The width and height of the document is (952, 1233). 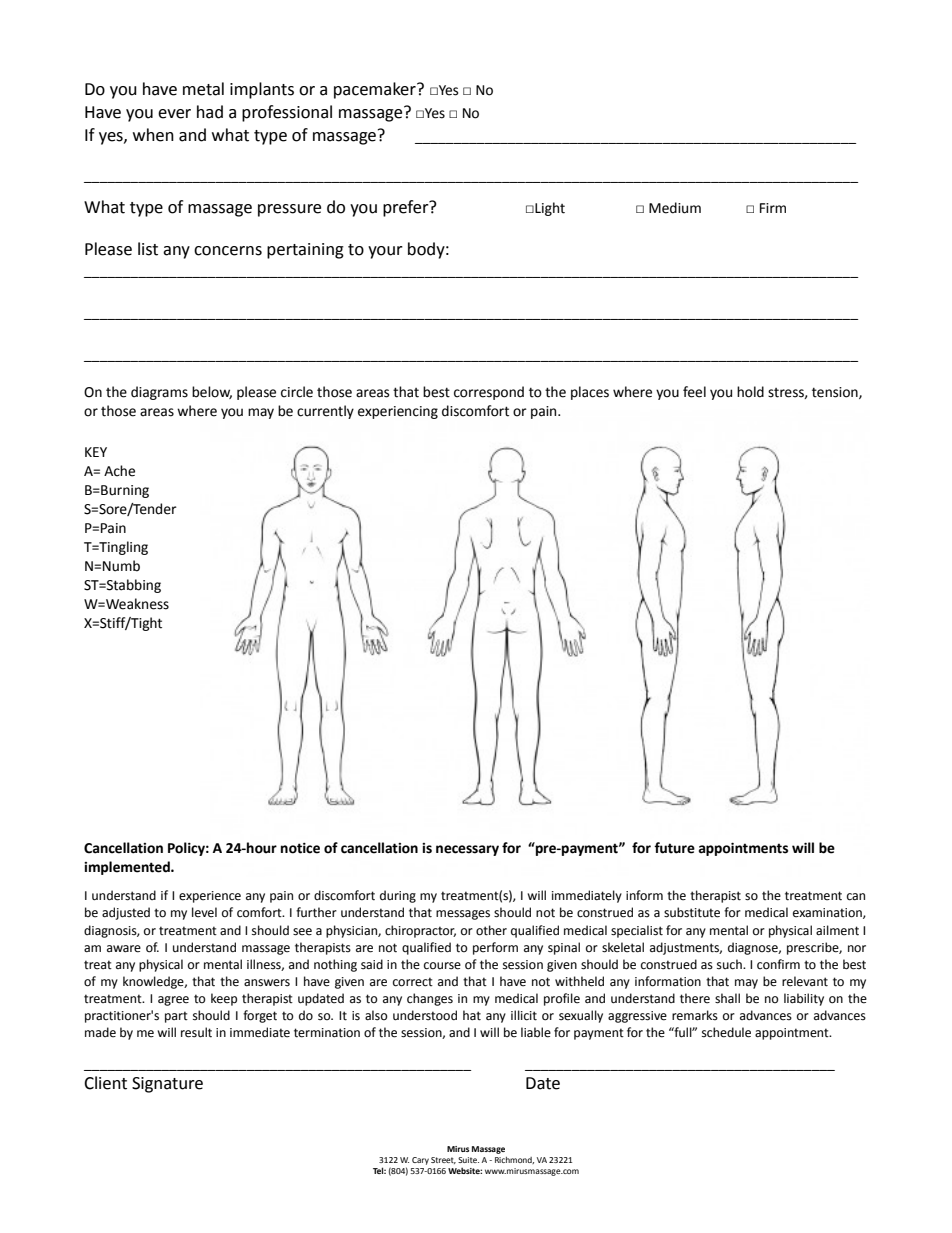 I want to click on pacemaker, so click(x=376, y=90).
